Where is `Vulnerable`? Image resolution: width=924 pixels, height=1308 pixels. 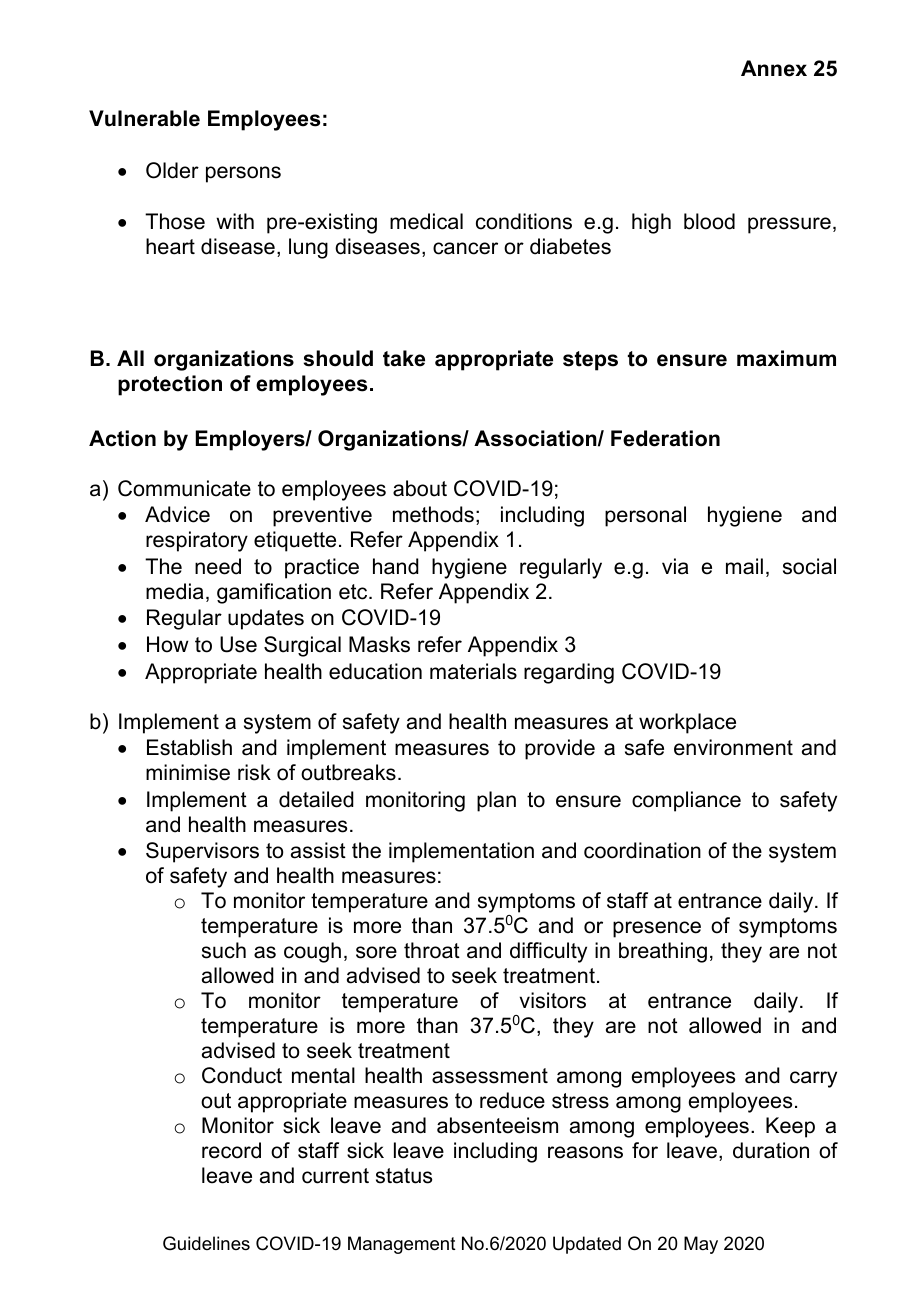 Vulnerable is located at coordinates (144, 118).
